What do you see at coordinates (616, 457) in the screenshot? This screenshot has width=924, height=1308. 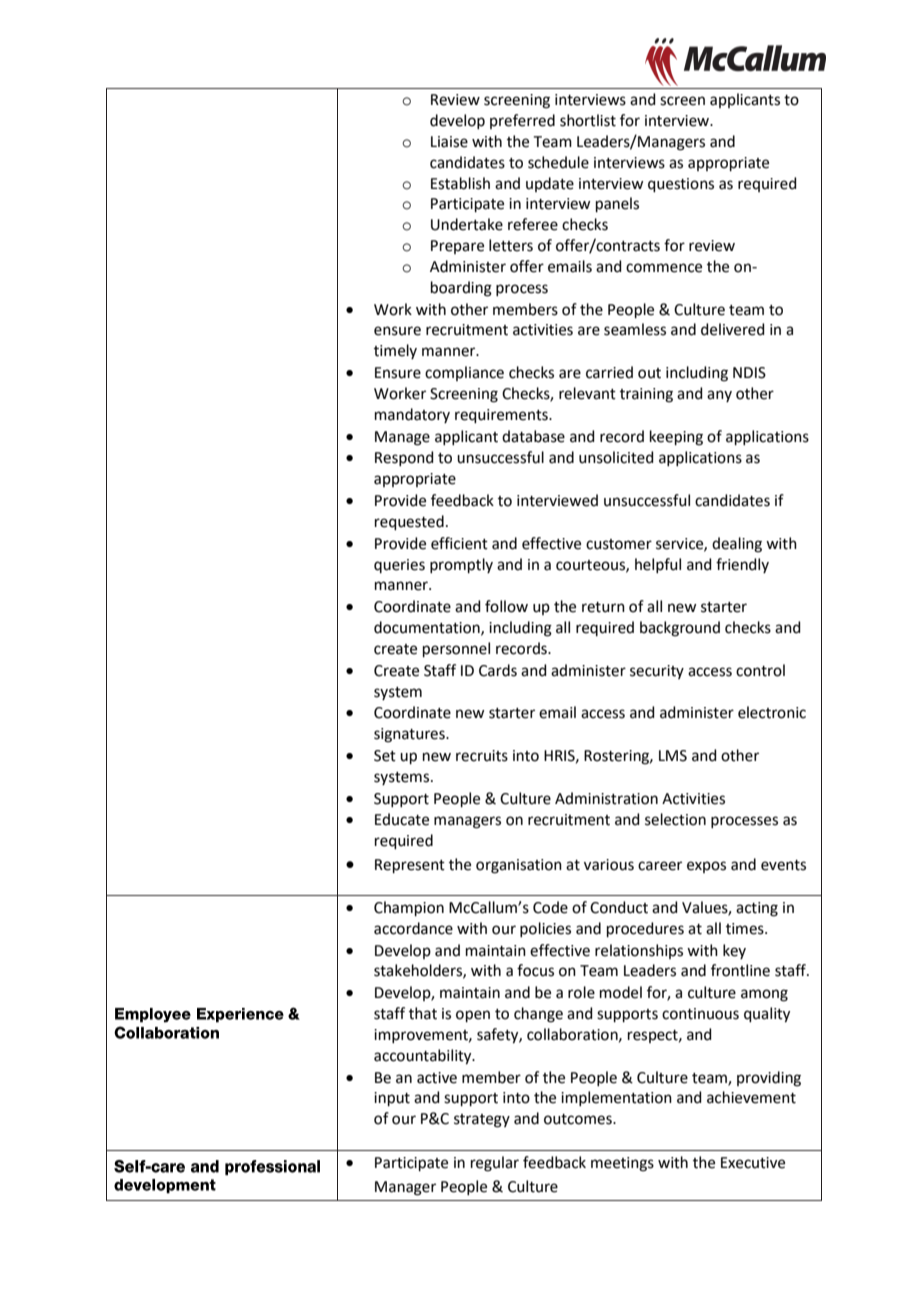 I see `unsolicited` at bounding box center [616, 457].
